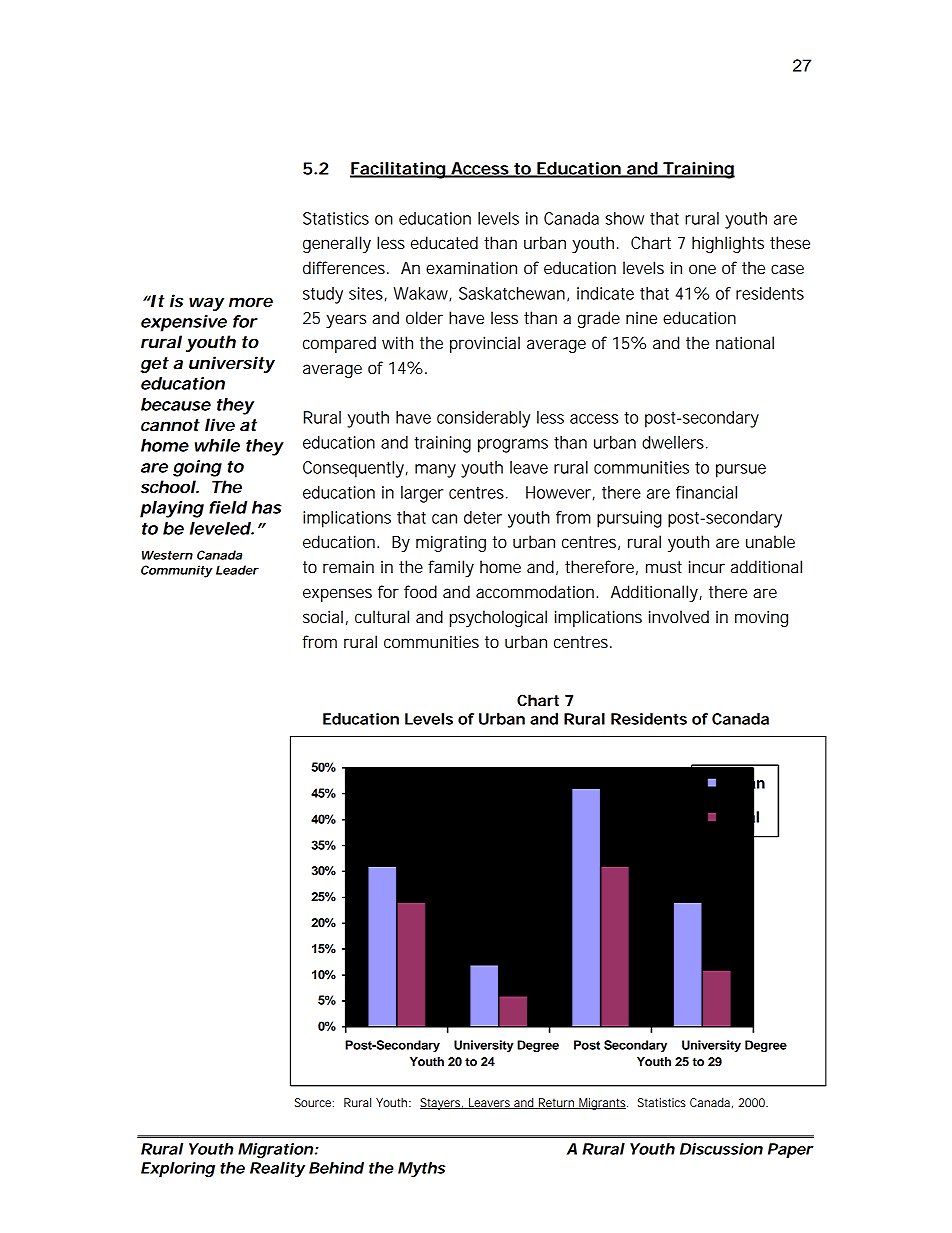 The image size is (952, 1233). I want to click on educated, so click(444, 242).
